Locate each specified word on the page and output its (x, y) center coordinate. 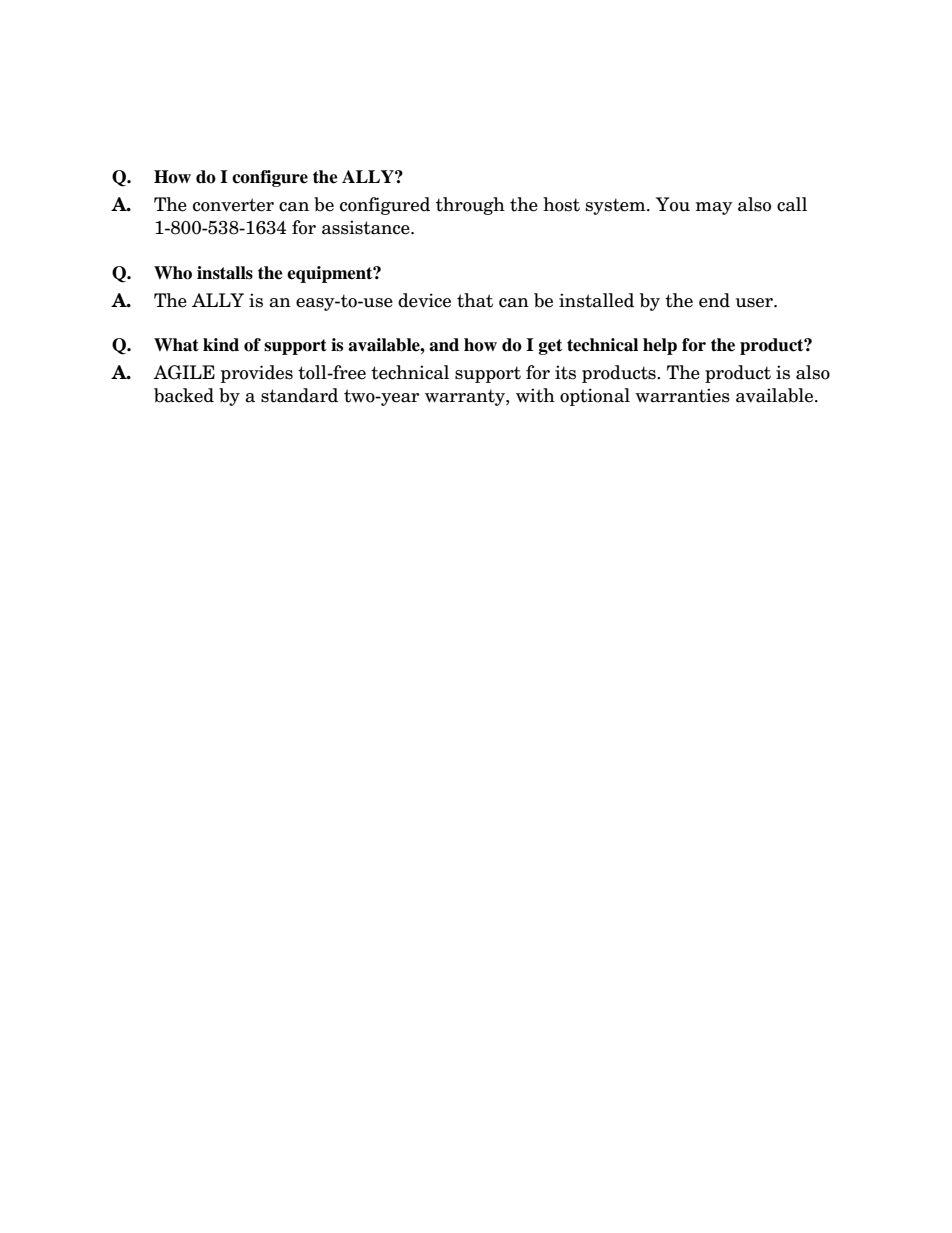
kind (221, 345)
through (470, 206)
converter (233, 205)
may (714, 208)
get (550, 347)
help (660, 346)
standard (299, 395)
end (714, 300)
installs (225, 273)
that (475, 300)
